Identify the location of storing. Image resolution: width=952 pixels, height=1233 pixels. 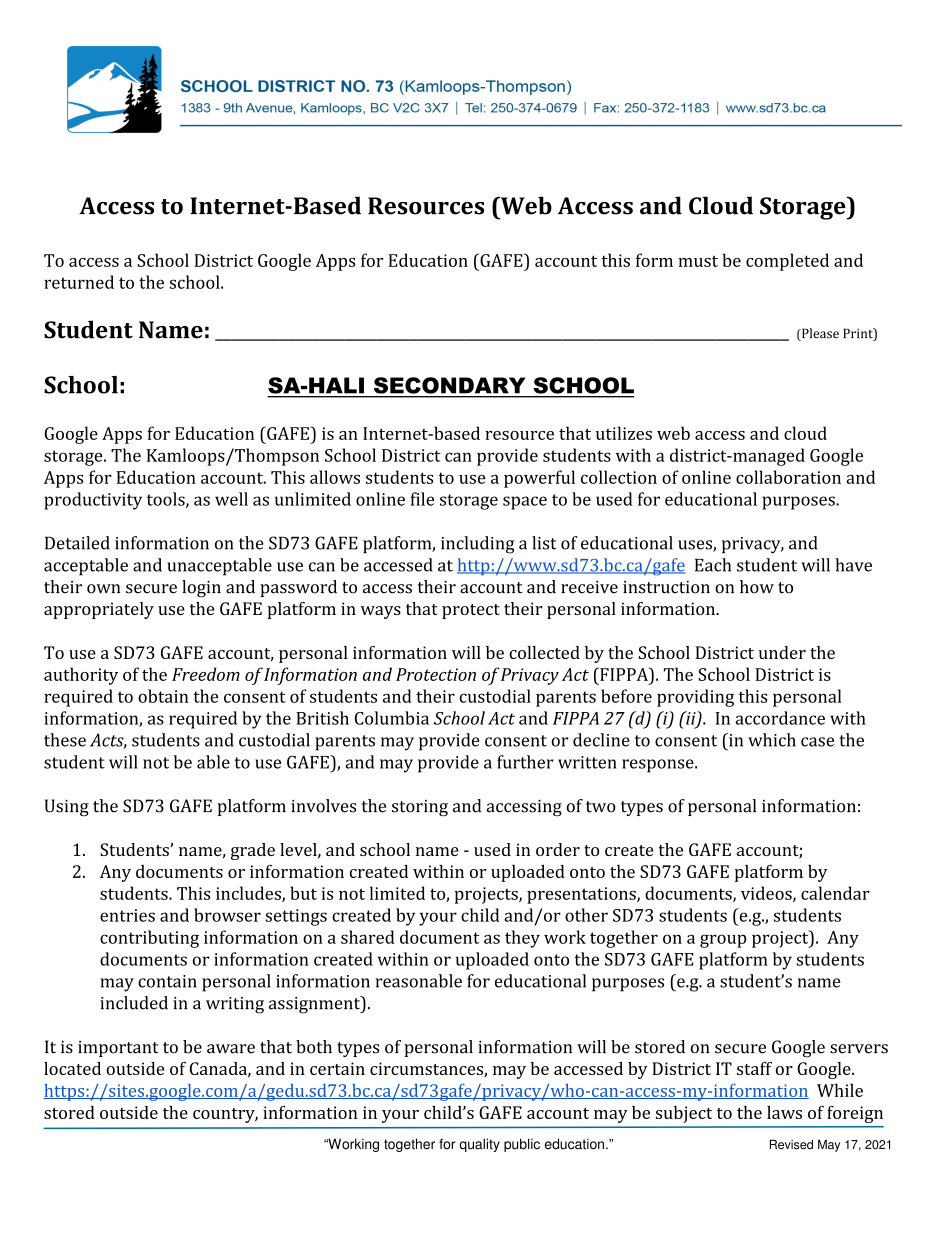
(420, 808).
